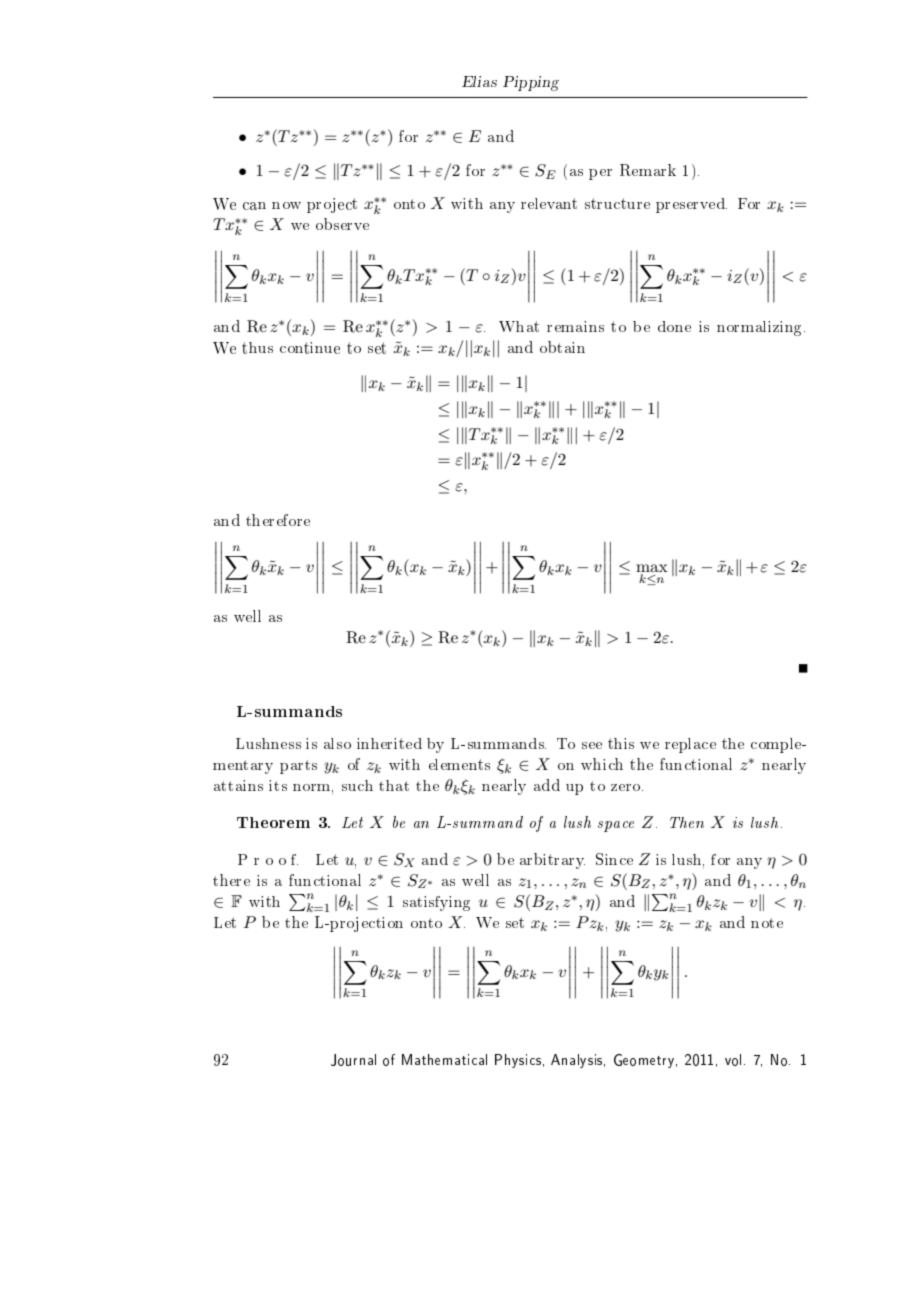 This screenshot has height=1308, width=924. Describe the element at coordinates (652, 568) in the screenshot. I see `max` at that location.
